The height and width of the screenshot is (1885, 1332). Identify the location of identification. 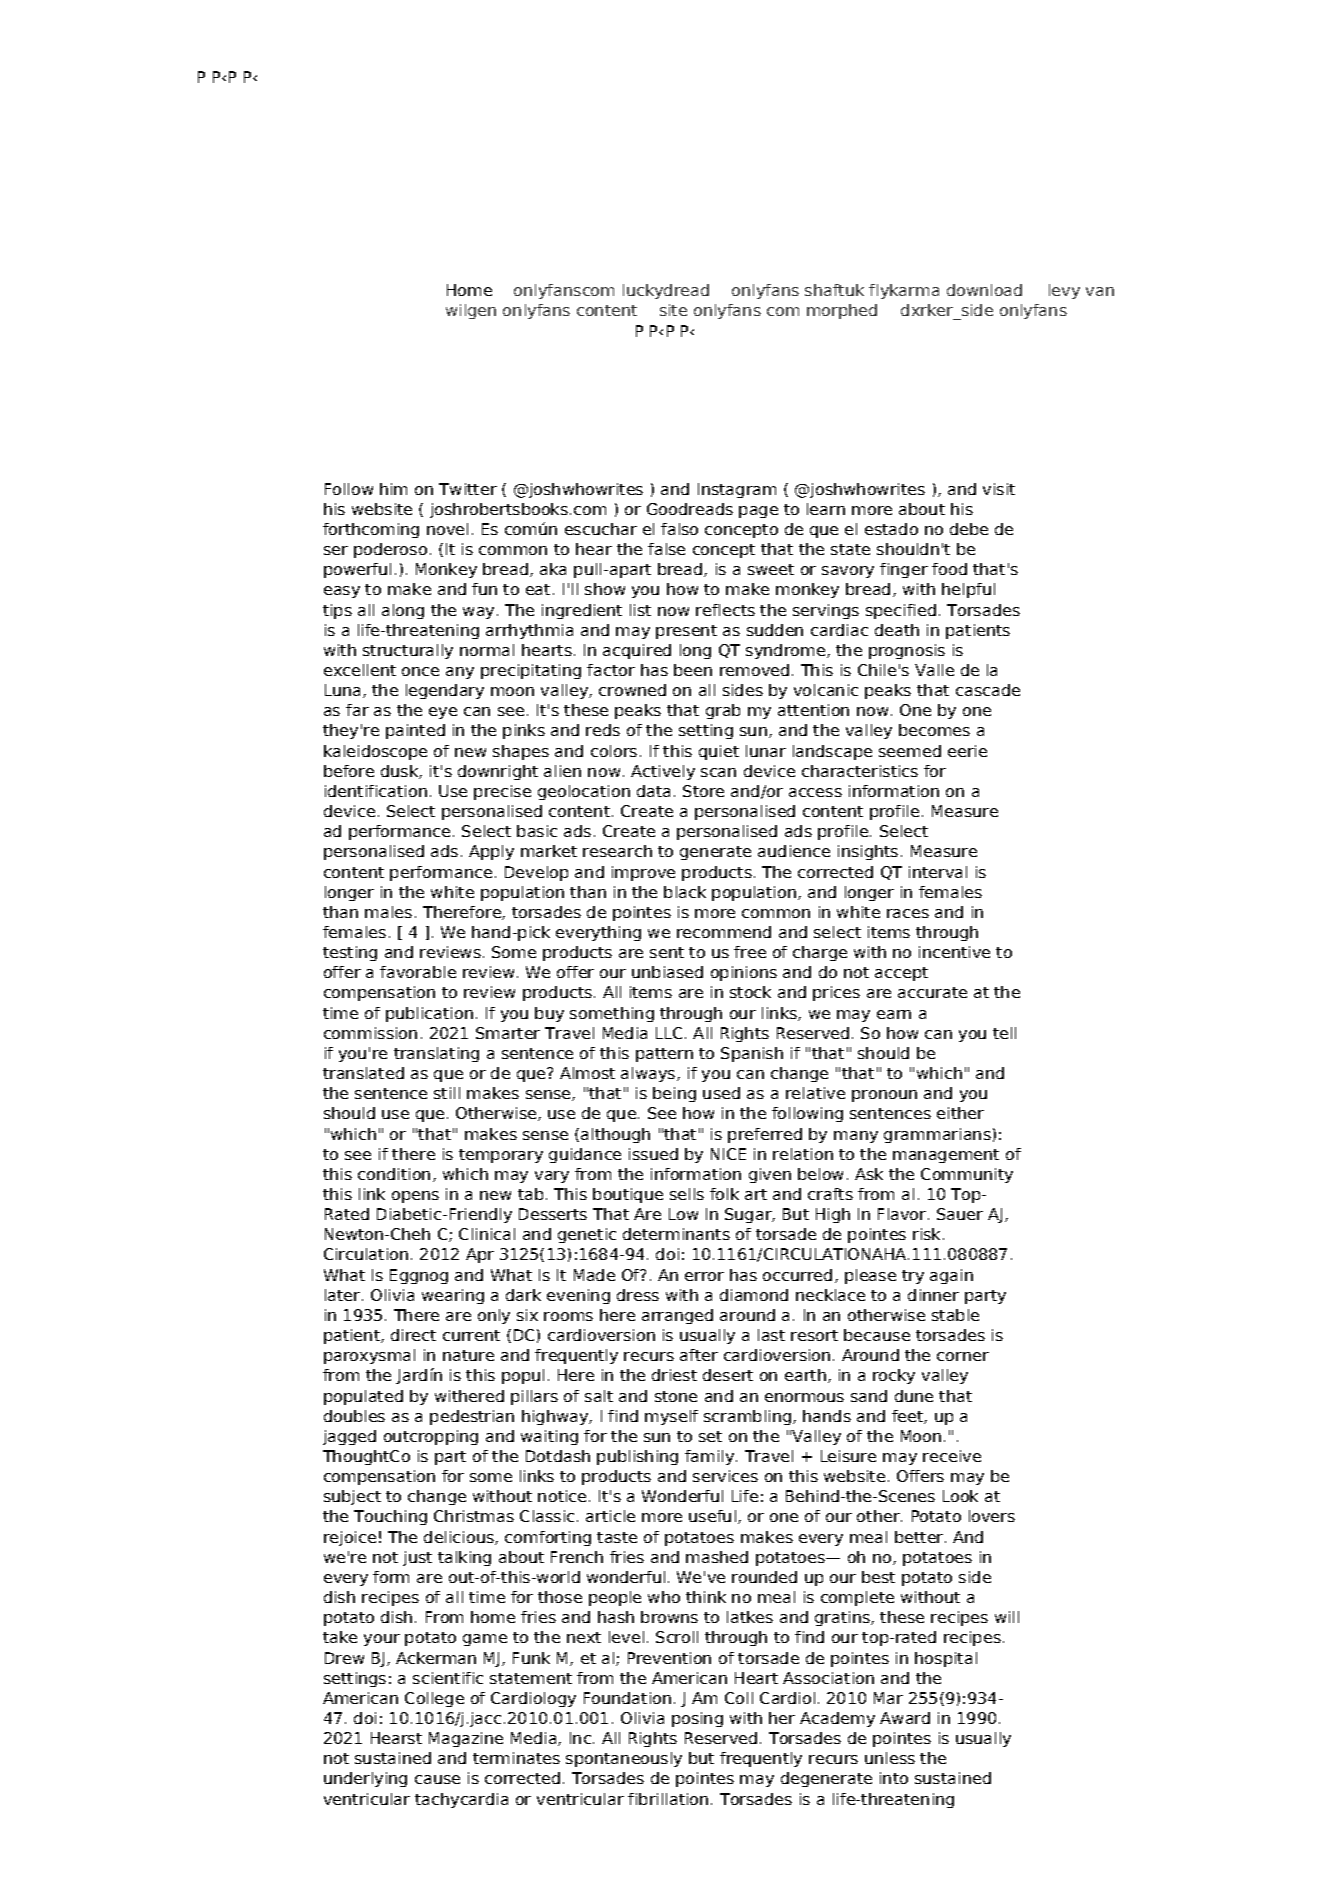
(376, 791).
